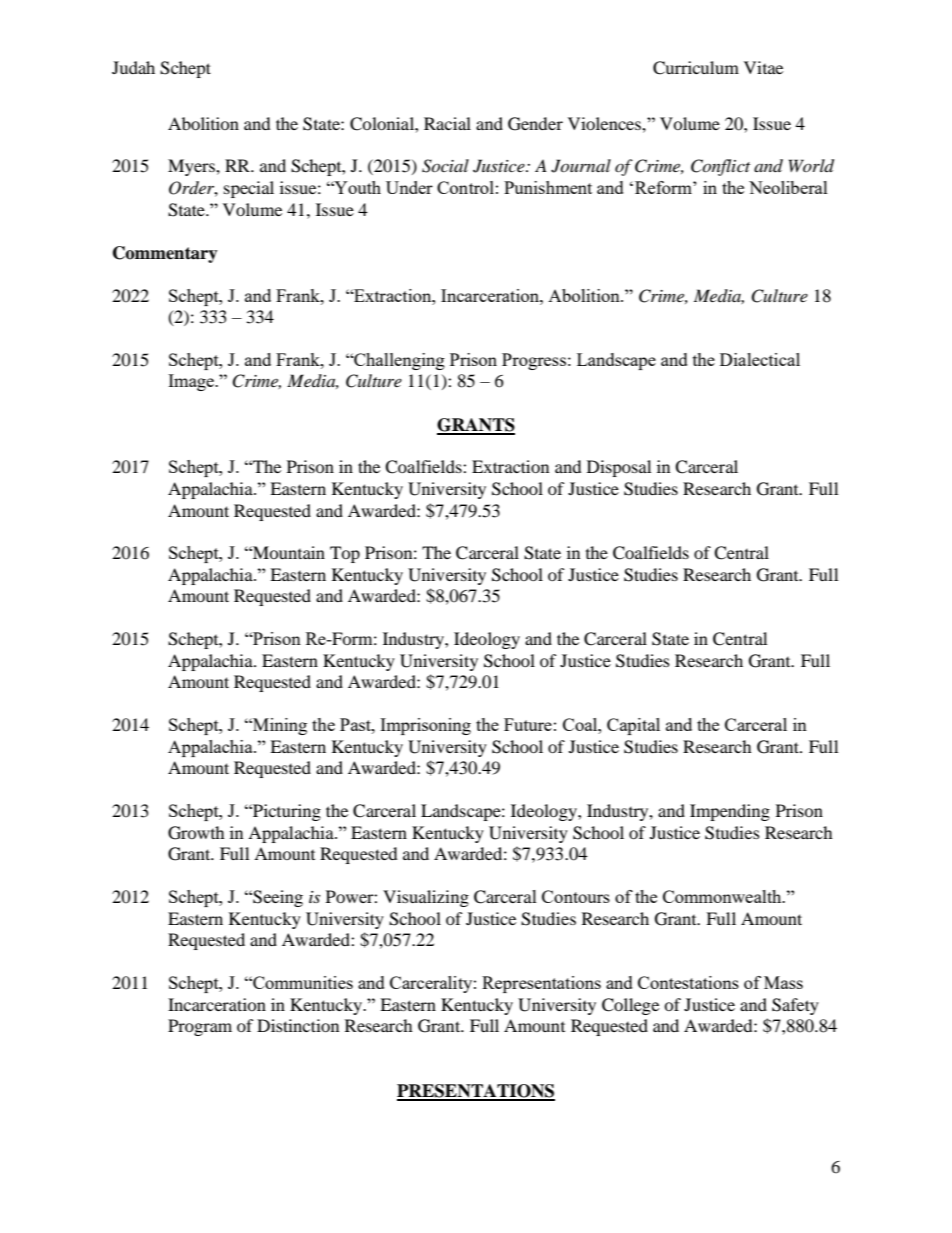 The width and height of the page is (952, 1233). I want to click on Visualizing, so click(426, 898).
